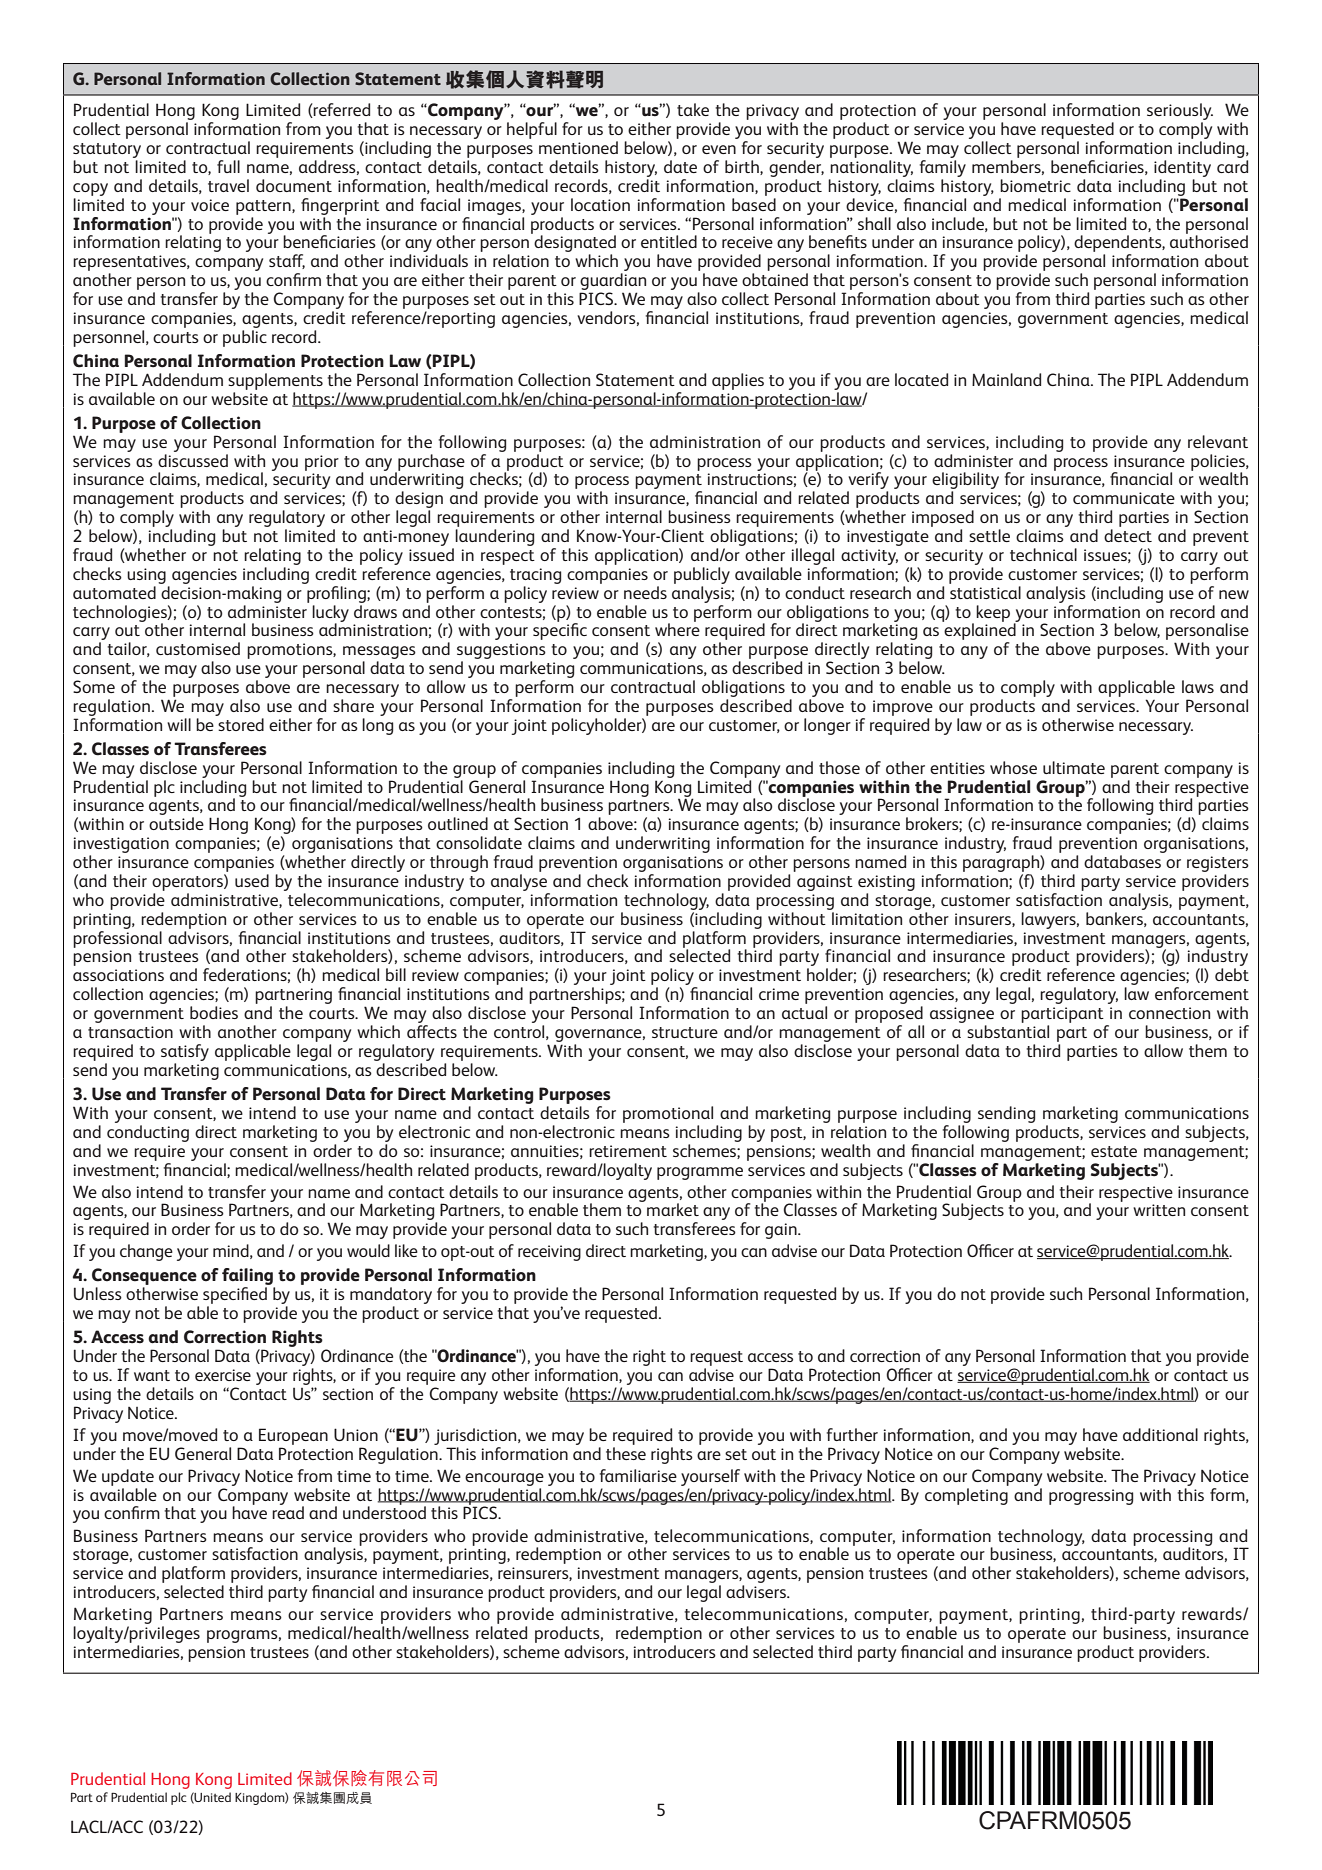 This image has height=1870, width=1322. I want to click on birth, so click(743, 167).
